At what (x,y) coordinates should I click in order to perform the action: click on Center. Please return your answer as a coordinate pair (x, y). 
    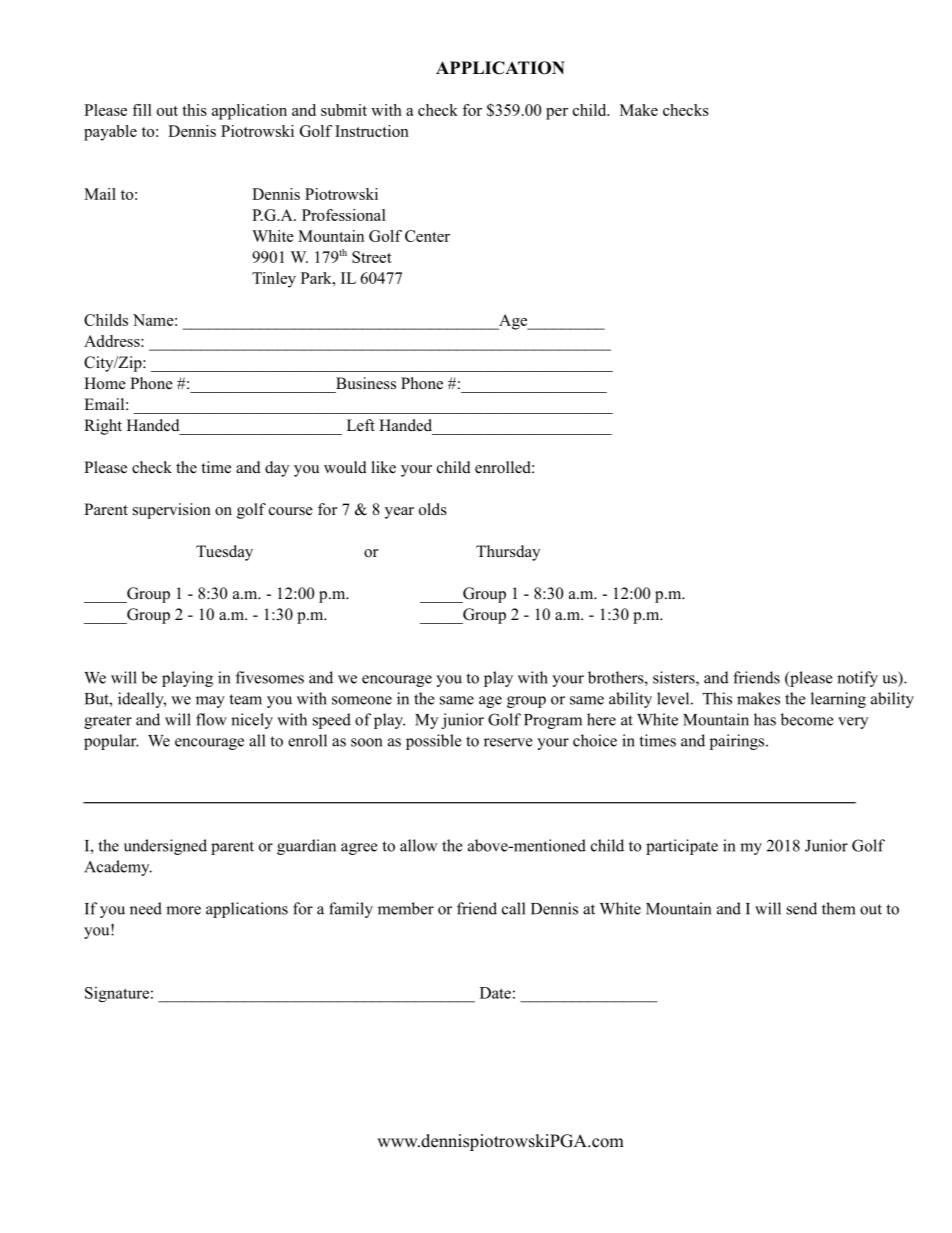
    Looking at the image, I should click on (427, 236).
